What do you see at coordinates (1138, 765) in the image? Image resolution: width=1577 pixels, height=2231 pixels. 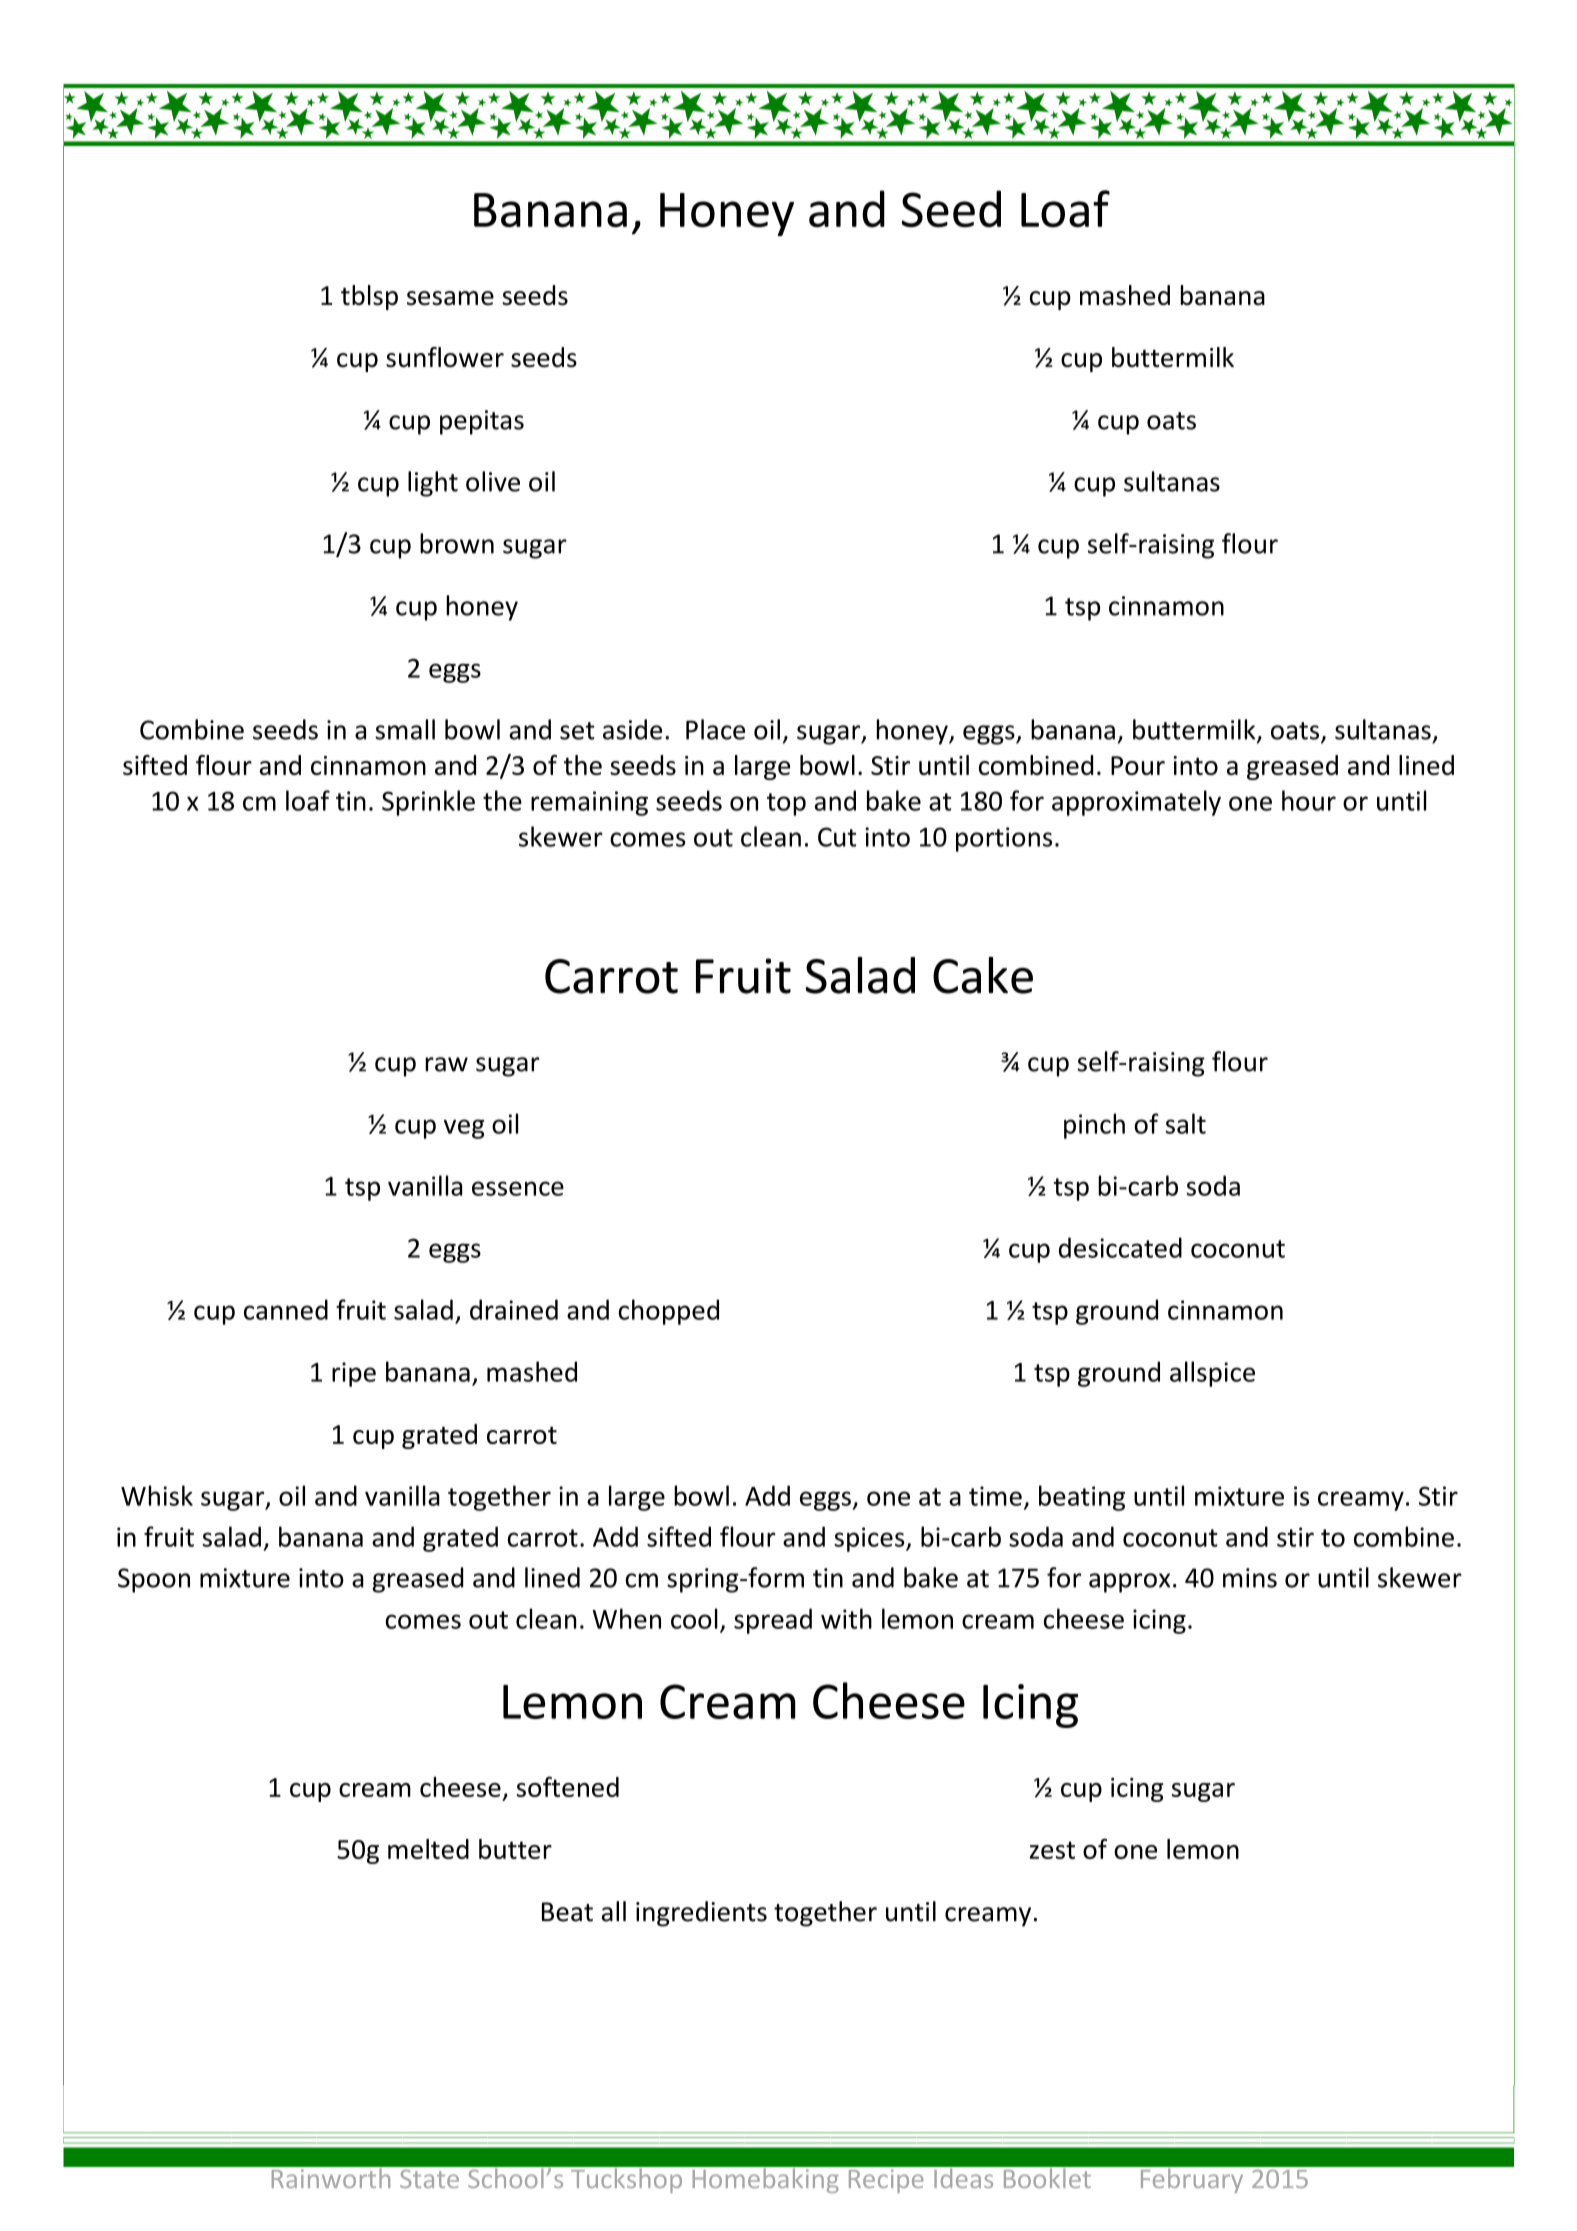 I see `Pour` at bounding box center [1138, 765].
